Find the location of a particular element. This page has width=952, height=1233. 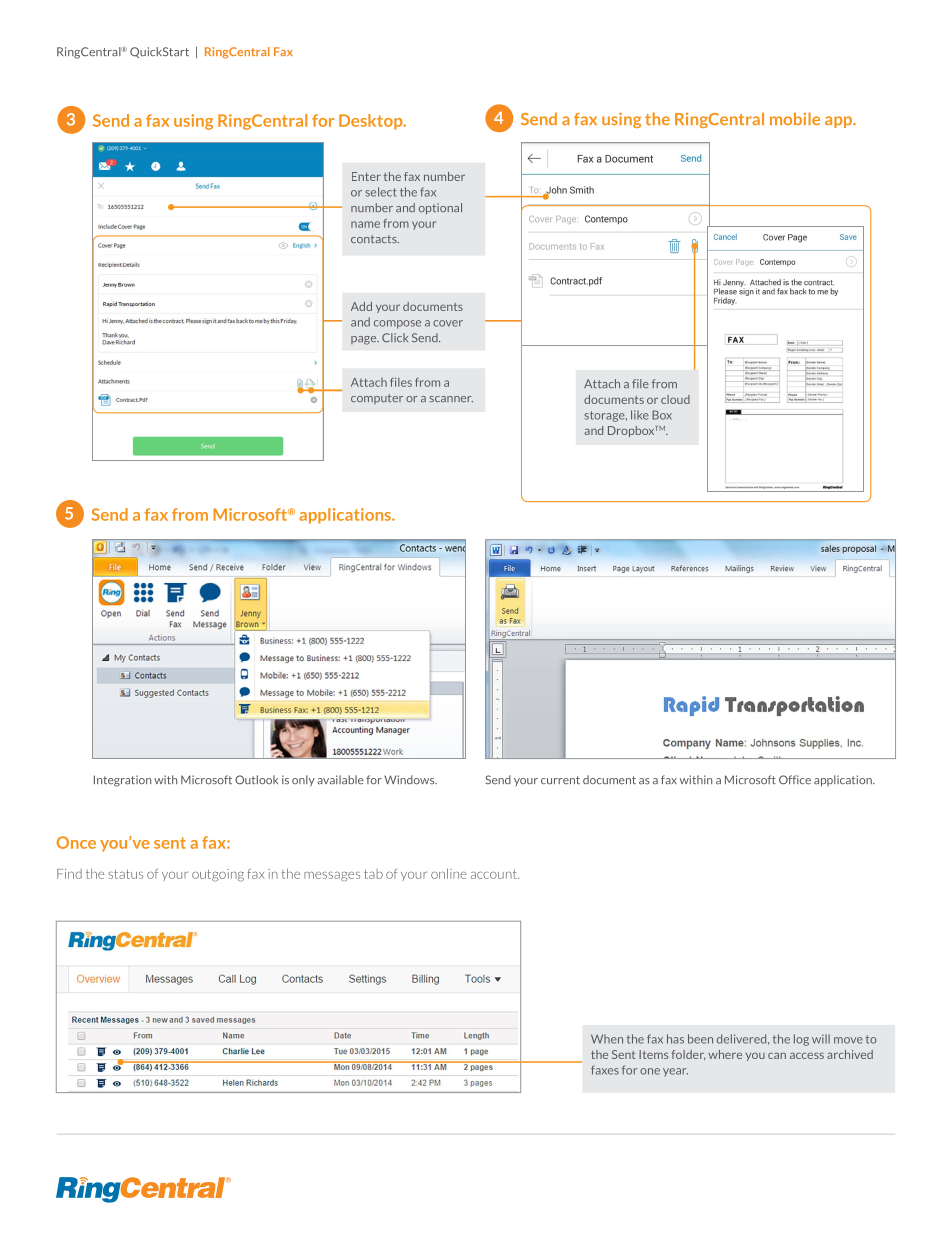

where is located at coordinates (725, 1054).
